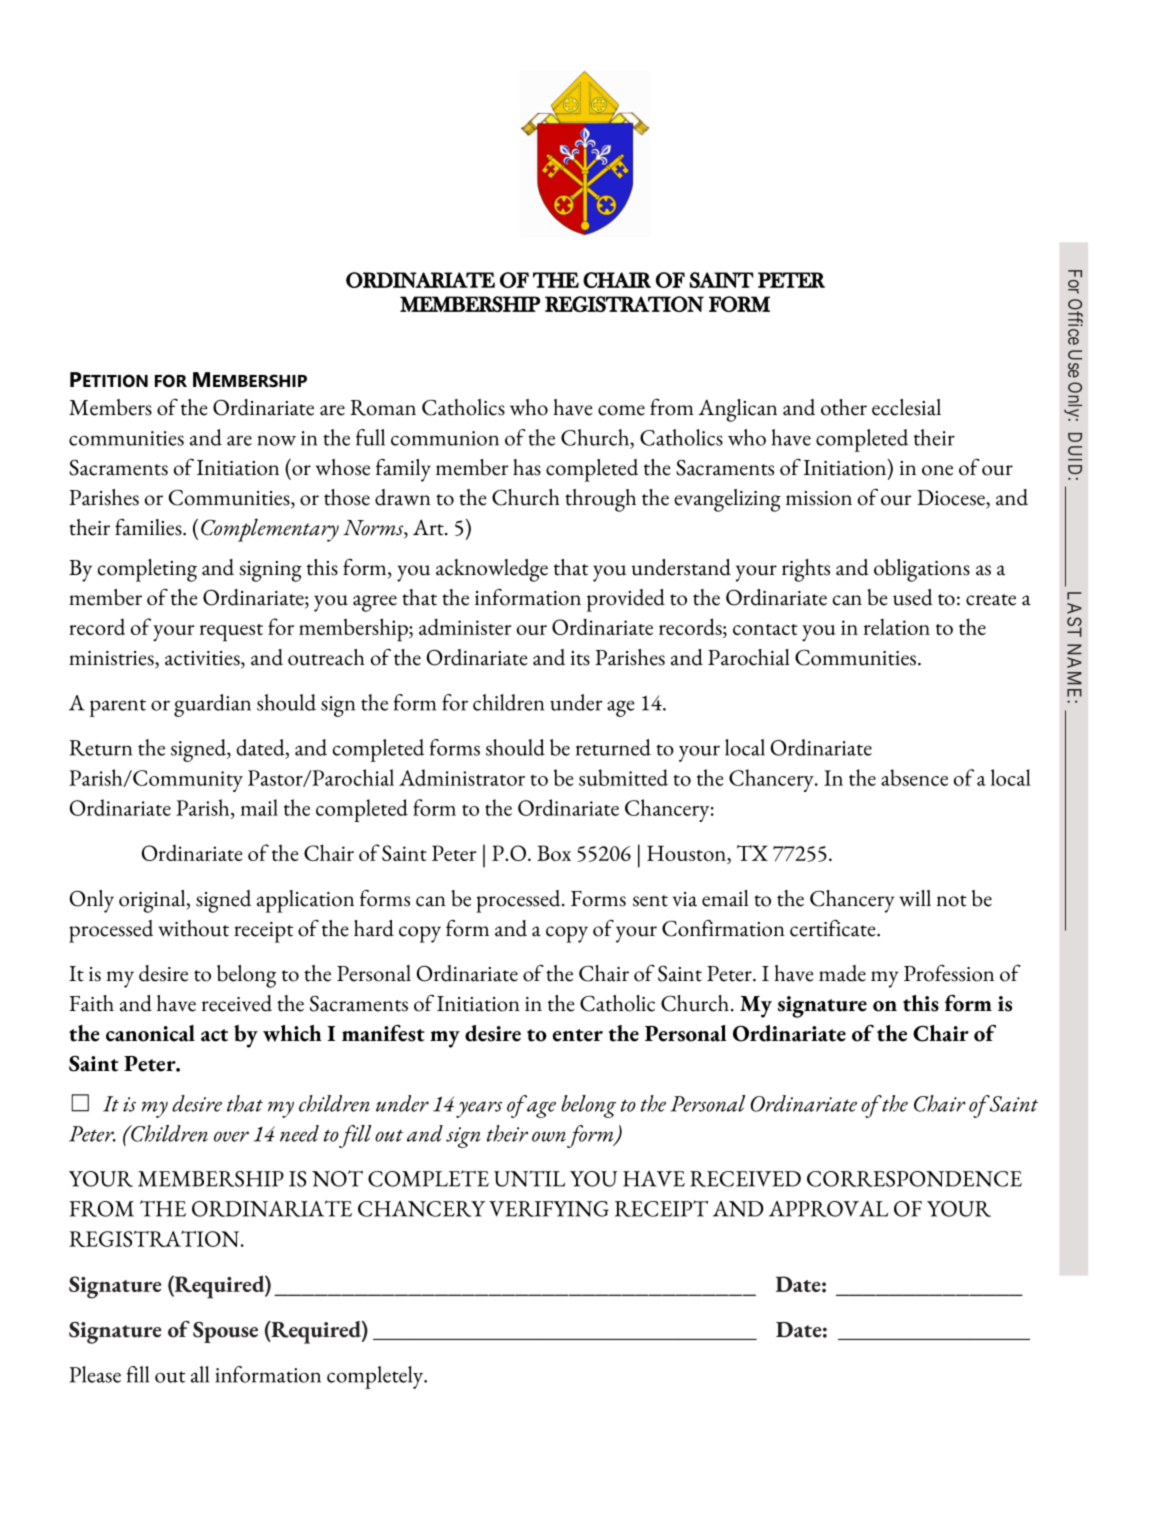 The image size is (1170, 1515). Describe the element at coordinates (549, 1136) in the screenshot. I see `own` at that location.
